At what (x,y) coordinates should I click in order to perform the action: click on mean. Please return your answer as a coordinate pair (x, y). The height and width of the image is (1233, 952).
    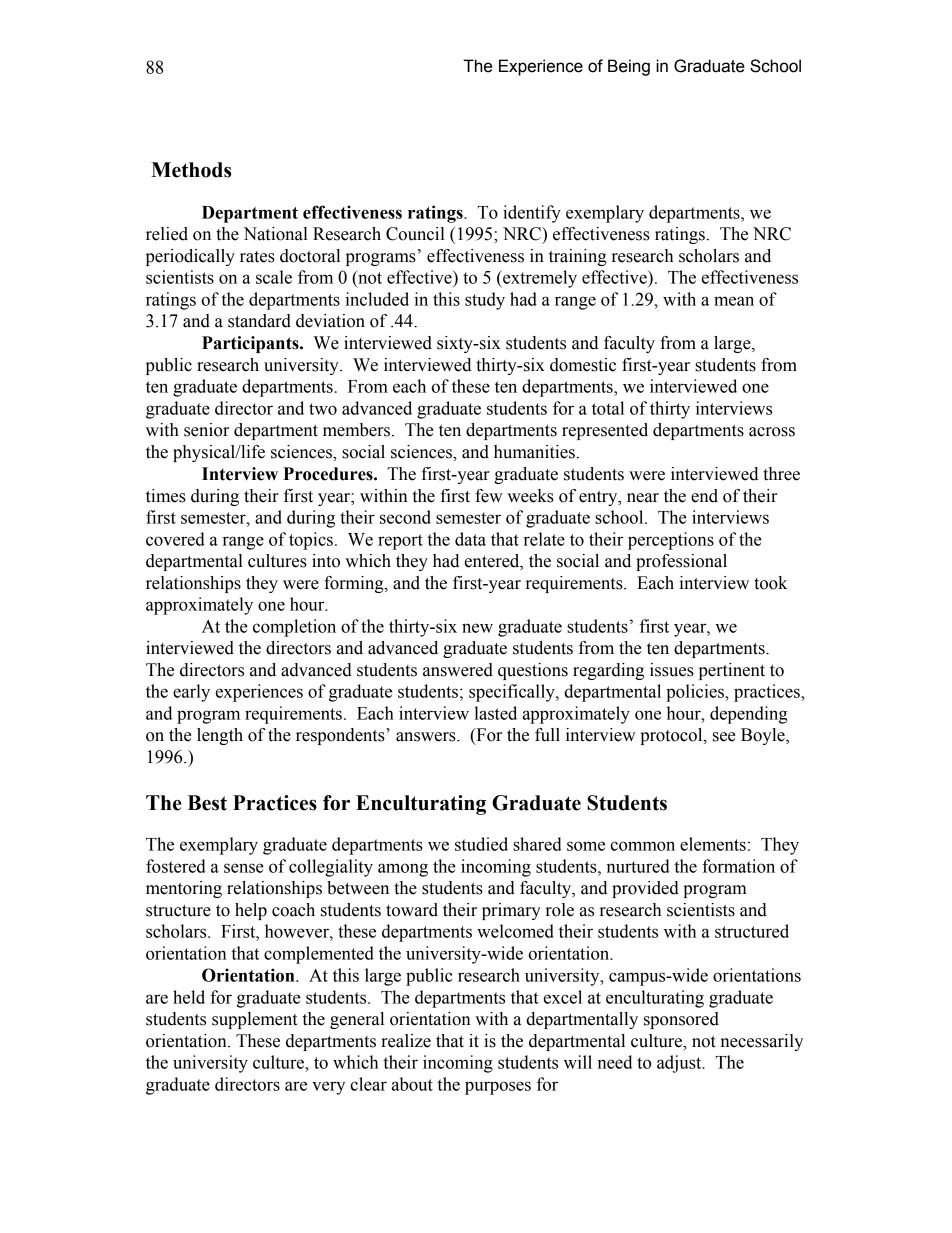
    Looking at the image, I should click on (734, 301).
